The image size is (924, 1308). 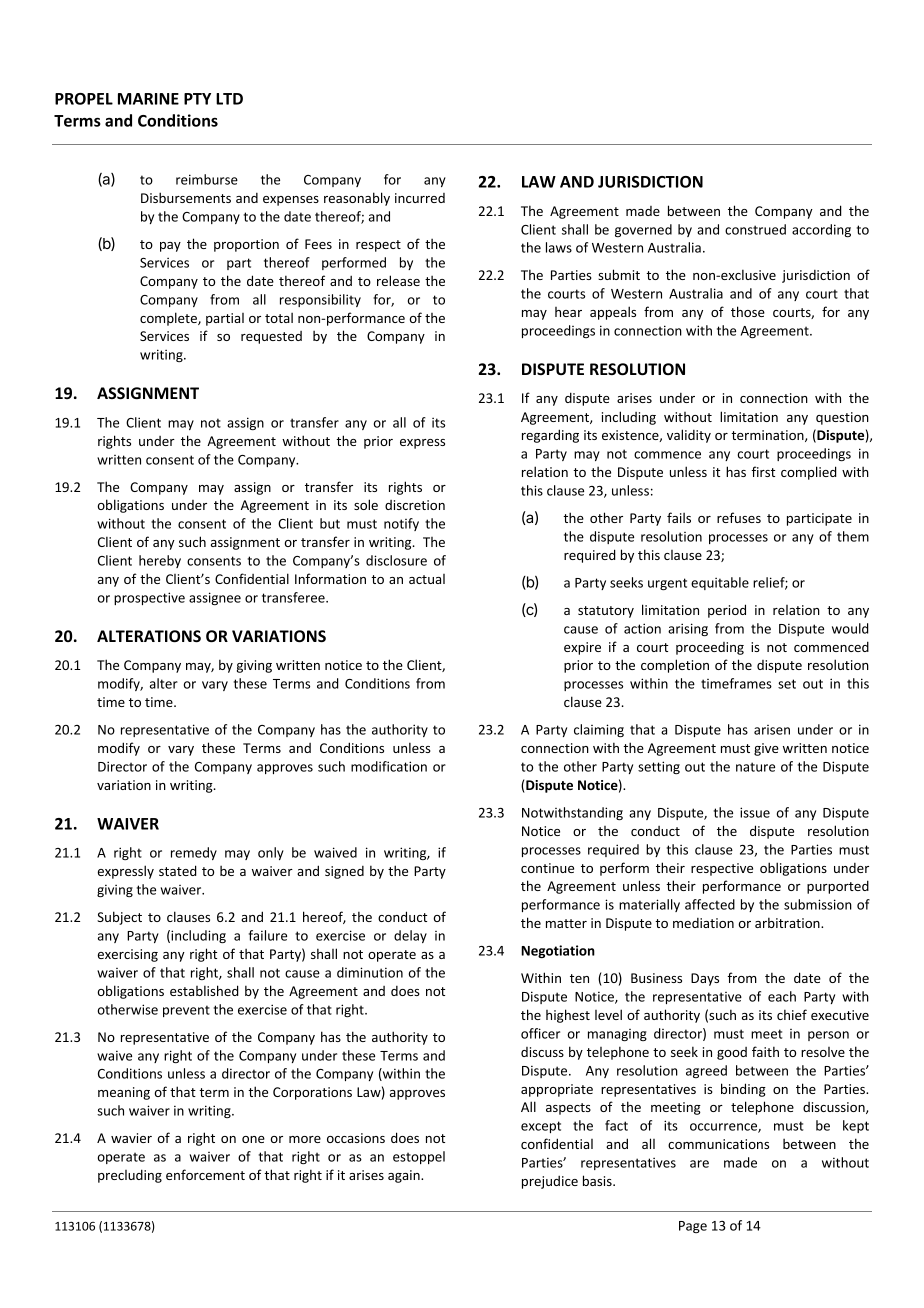 What do you see at coordinates (415, 505) in the screenshot?
I see `discretion` at bounding box center [415, 505].
